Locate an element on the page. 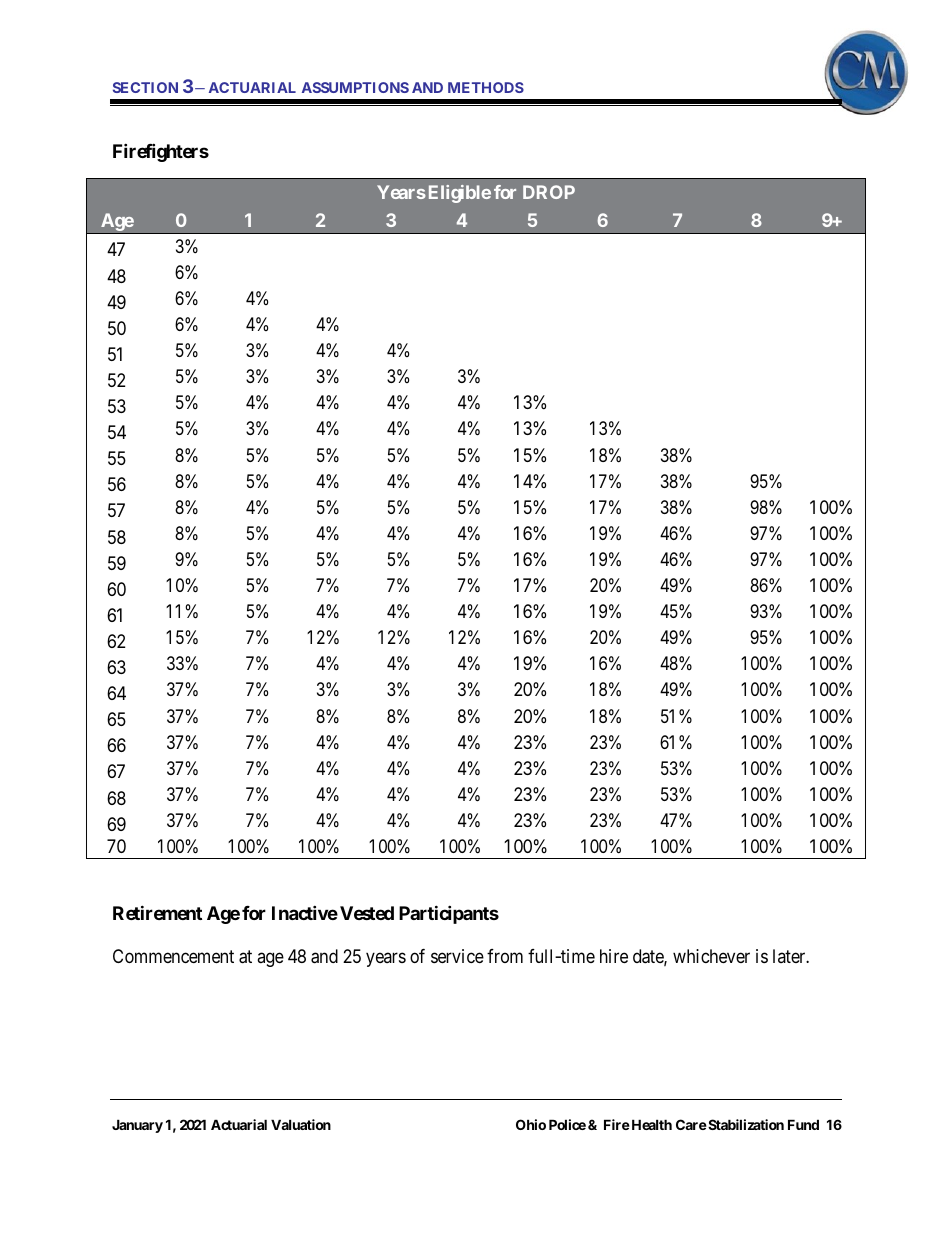 This image has height=1233, width=952. Commencement is located at coordinates (173, 956).
